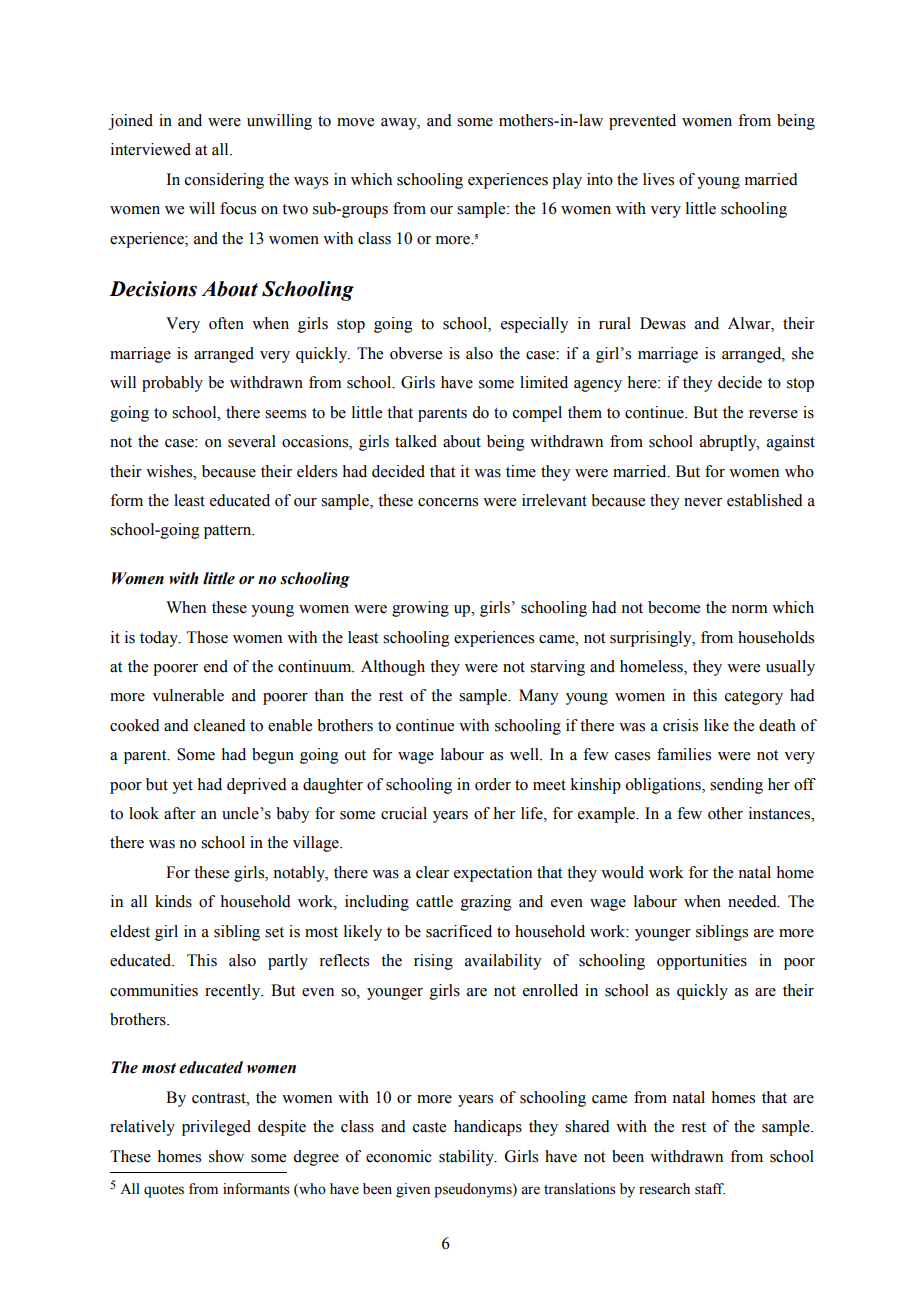 This screenshot has width=924, height=1308. Describe the element at coordinates (703, 502) in the screenshot. I see `never` at that location.
